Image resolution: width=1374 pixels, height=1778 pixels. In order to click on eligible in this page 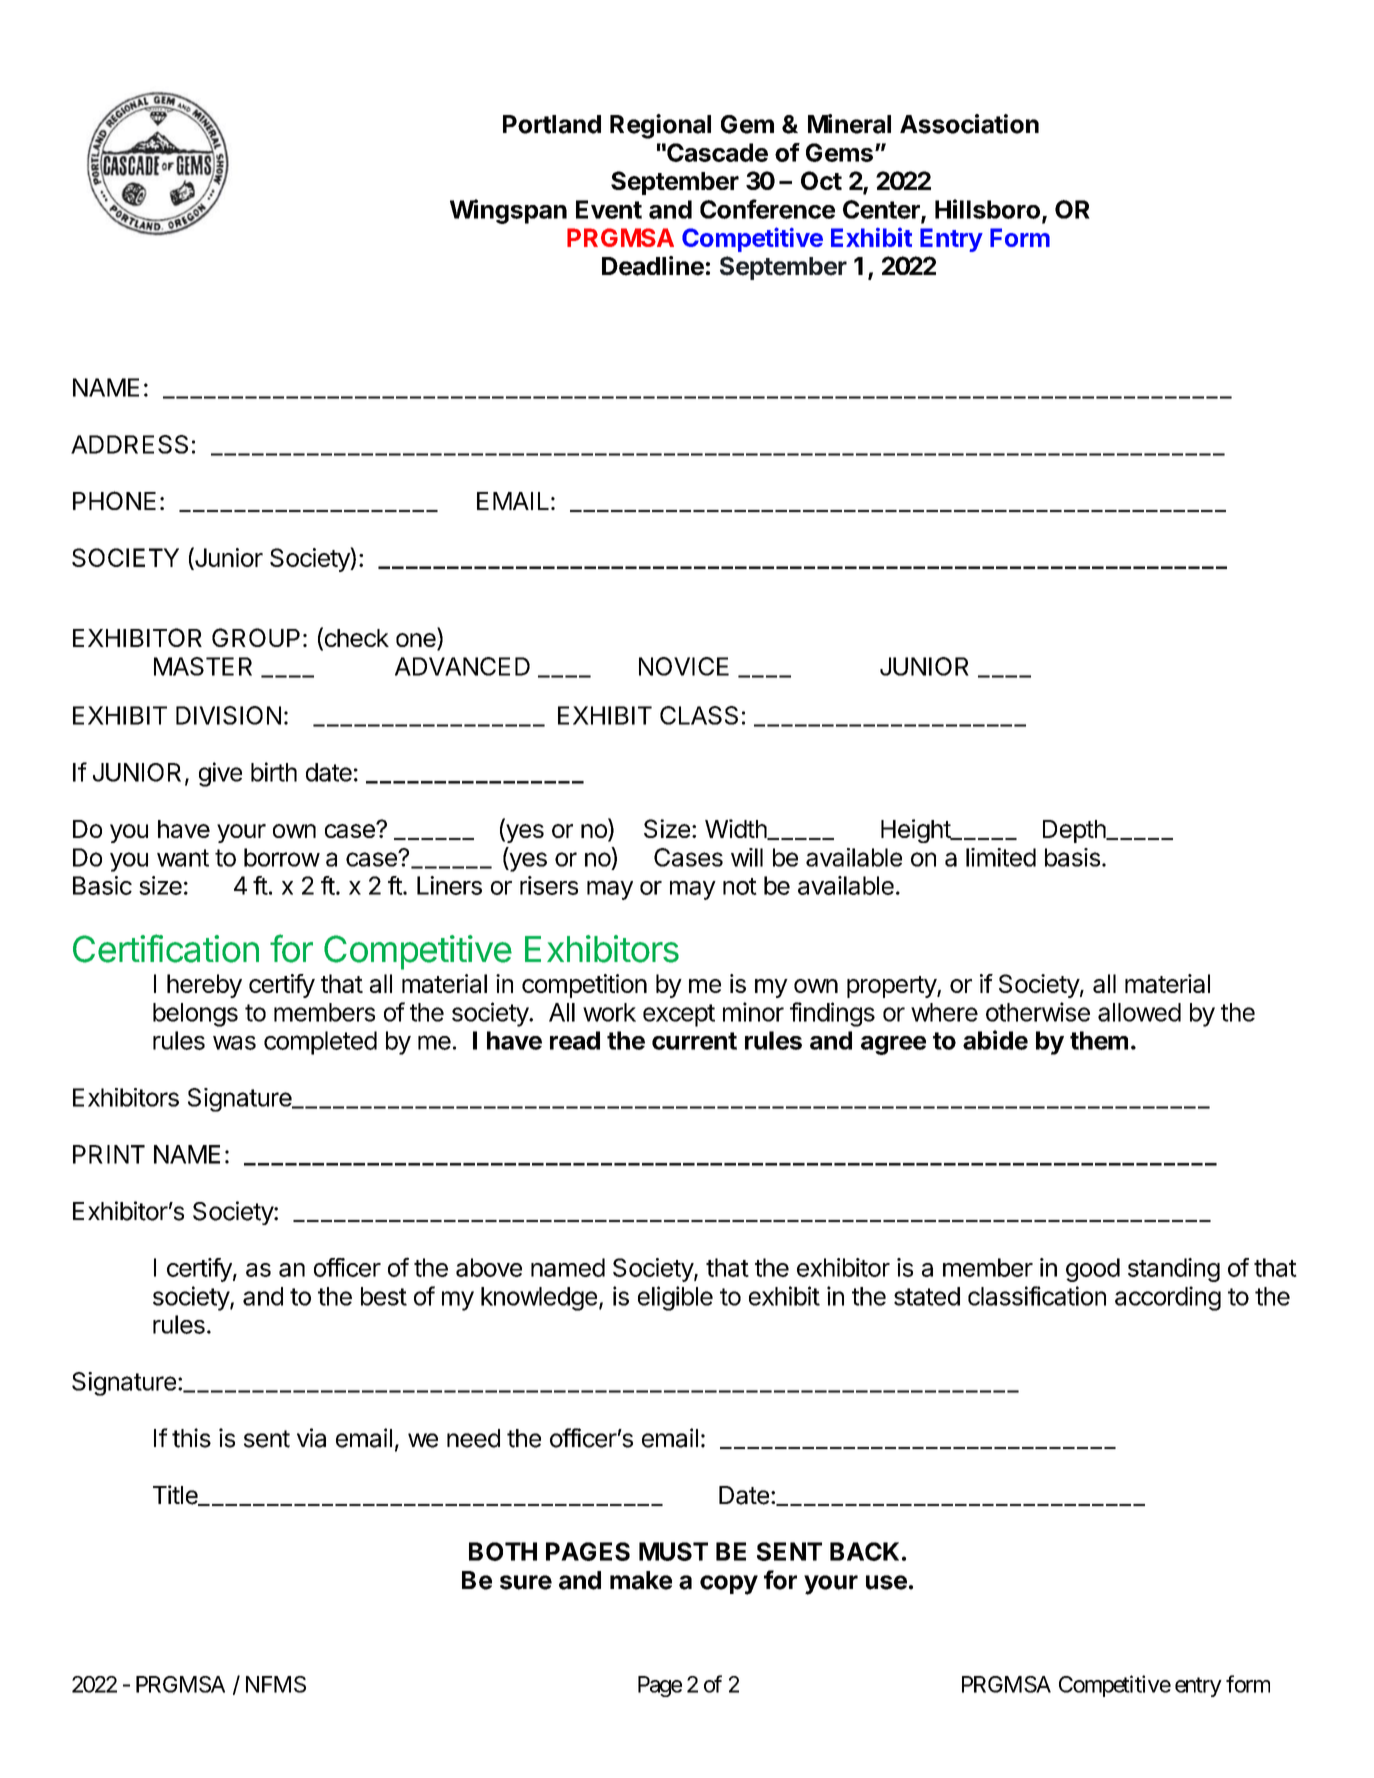, I will do `click(675, 1298)`.
